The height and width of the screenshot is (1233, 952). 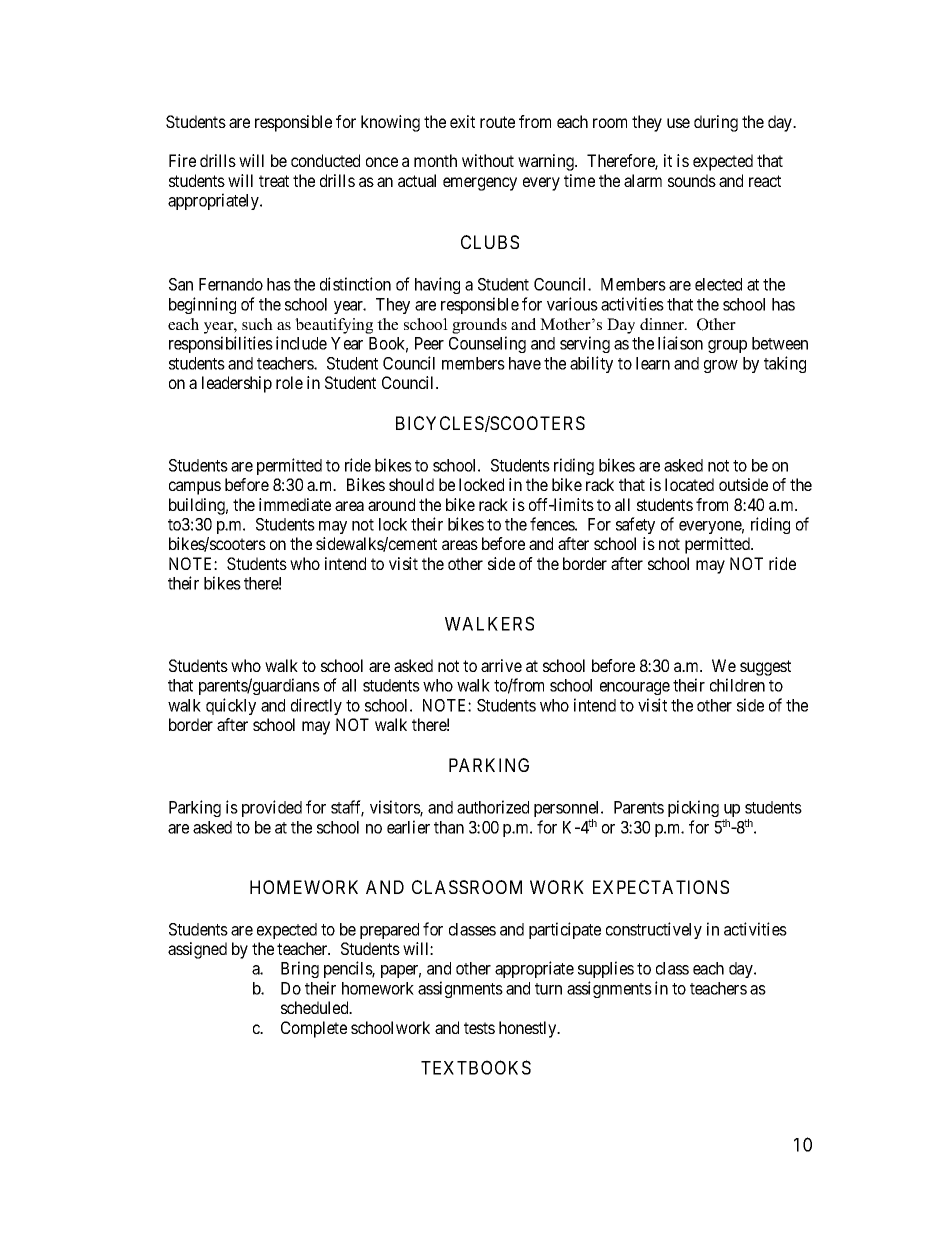 I want to click on tests, so click(x=479, y=1028).
